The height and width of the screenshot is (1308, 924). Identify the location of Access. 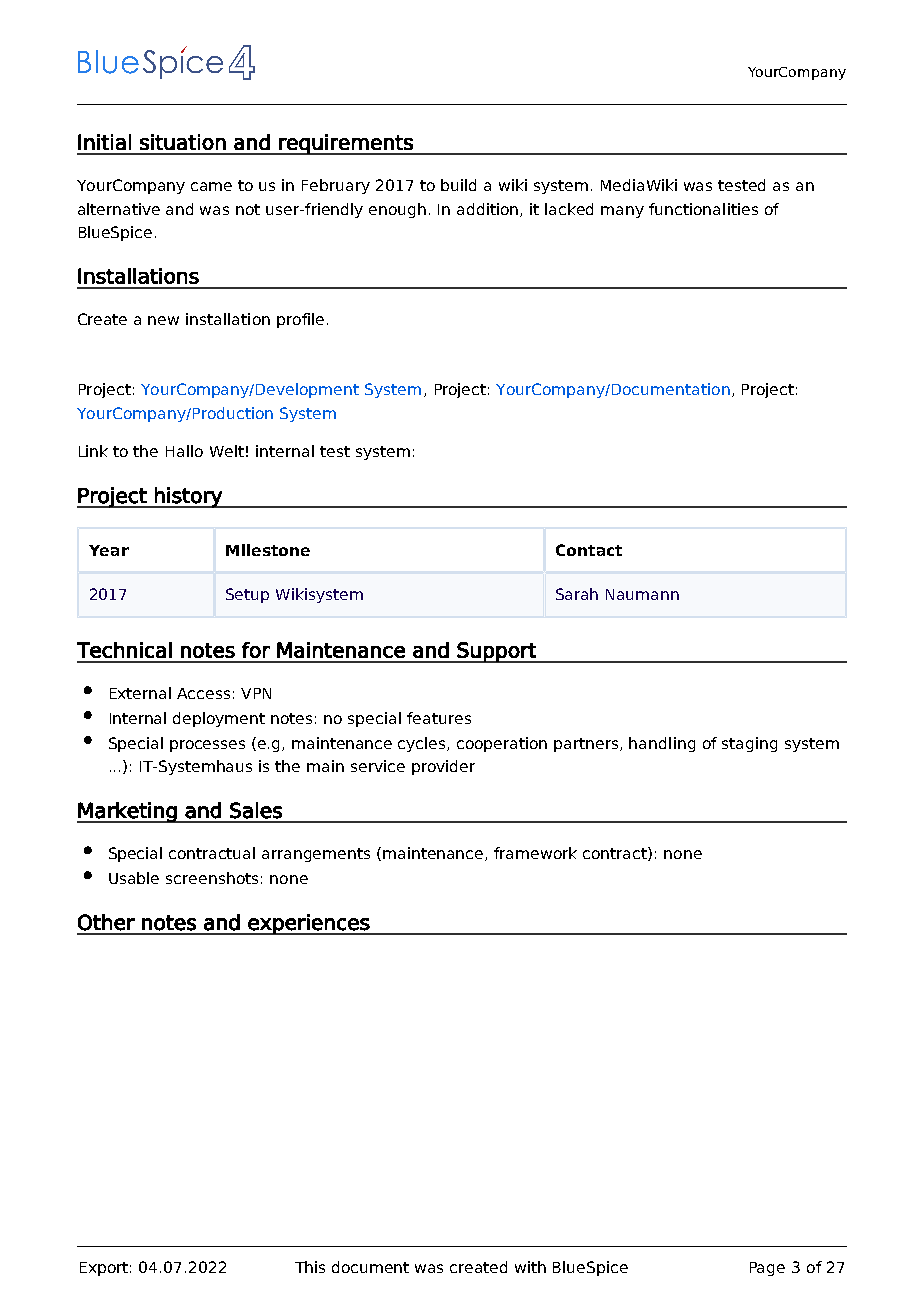
(203, 693).
